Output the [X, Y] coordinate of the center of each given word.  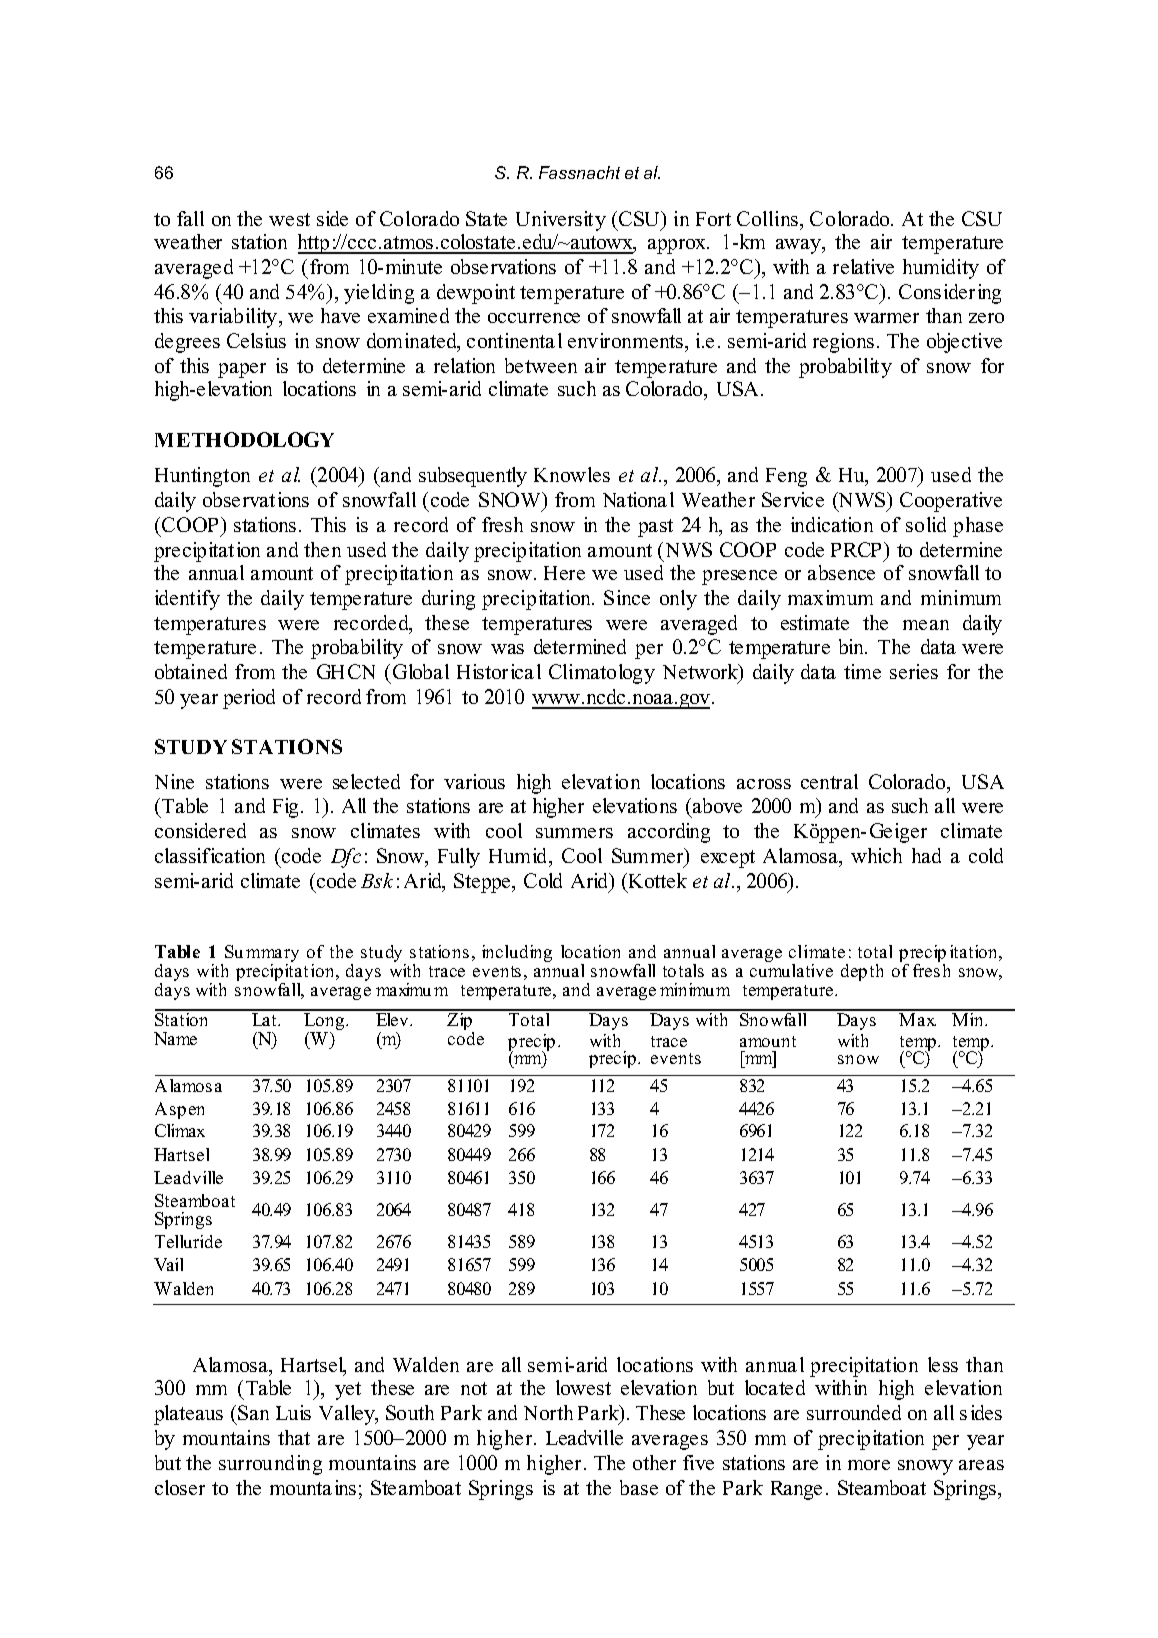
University [561, 221]
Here [564, 573]
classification [210, 855]
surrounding [270, 1465]
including [517, 953]
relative [863, 266]
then [322, 549]
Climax [180, 1130]
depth [862, 972]
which [876, 855]
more [869, 1465]
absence [841, 572]
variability [234, 318]
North [548, 1412]
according [669, 833]
